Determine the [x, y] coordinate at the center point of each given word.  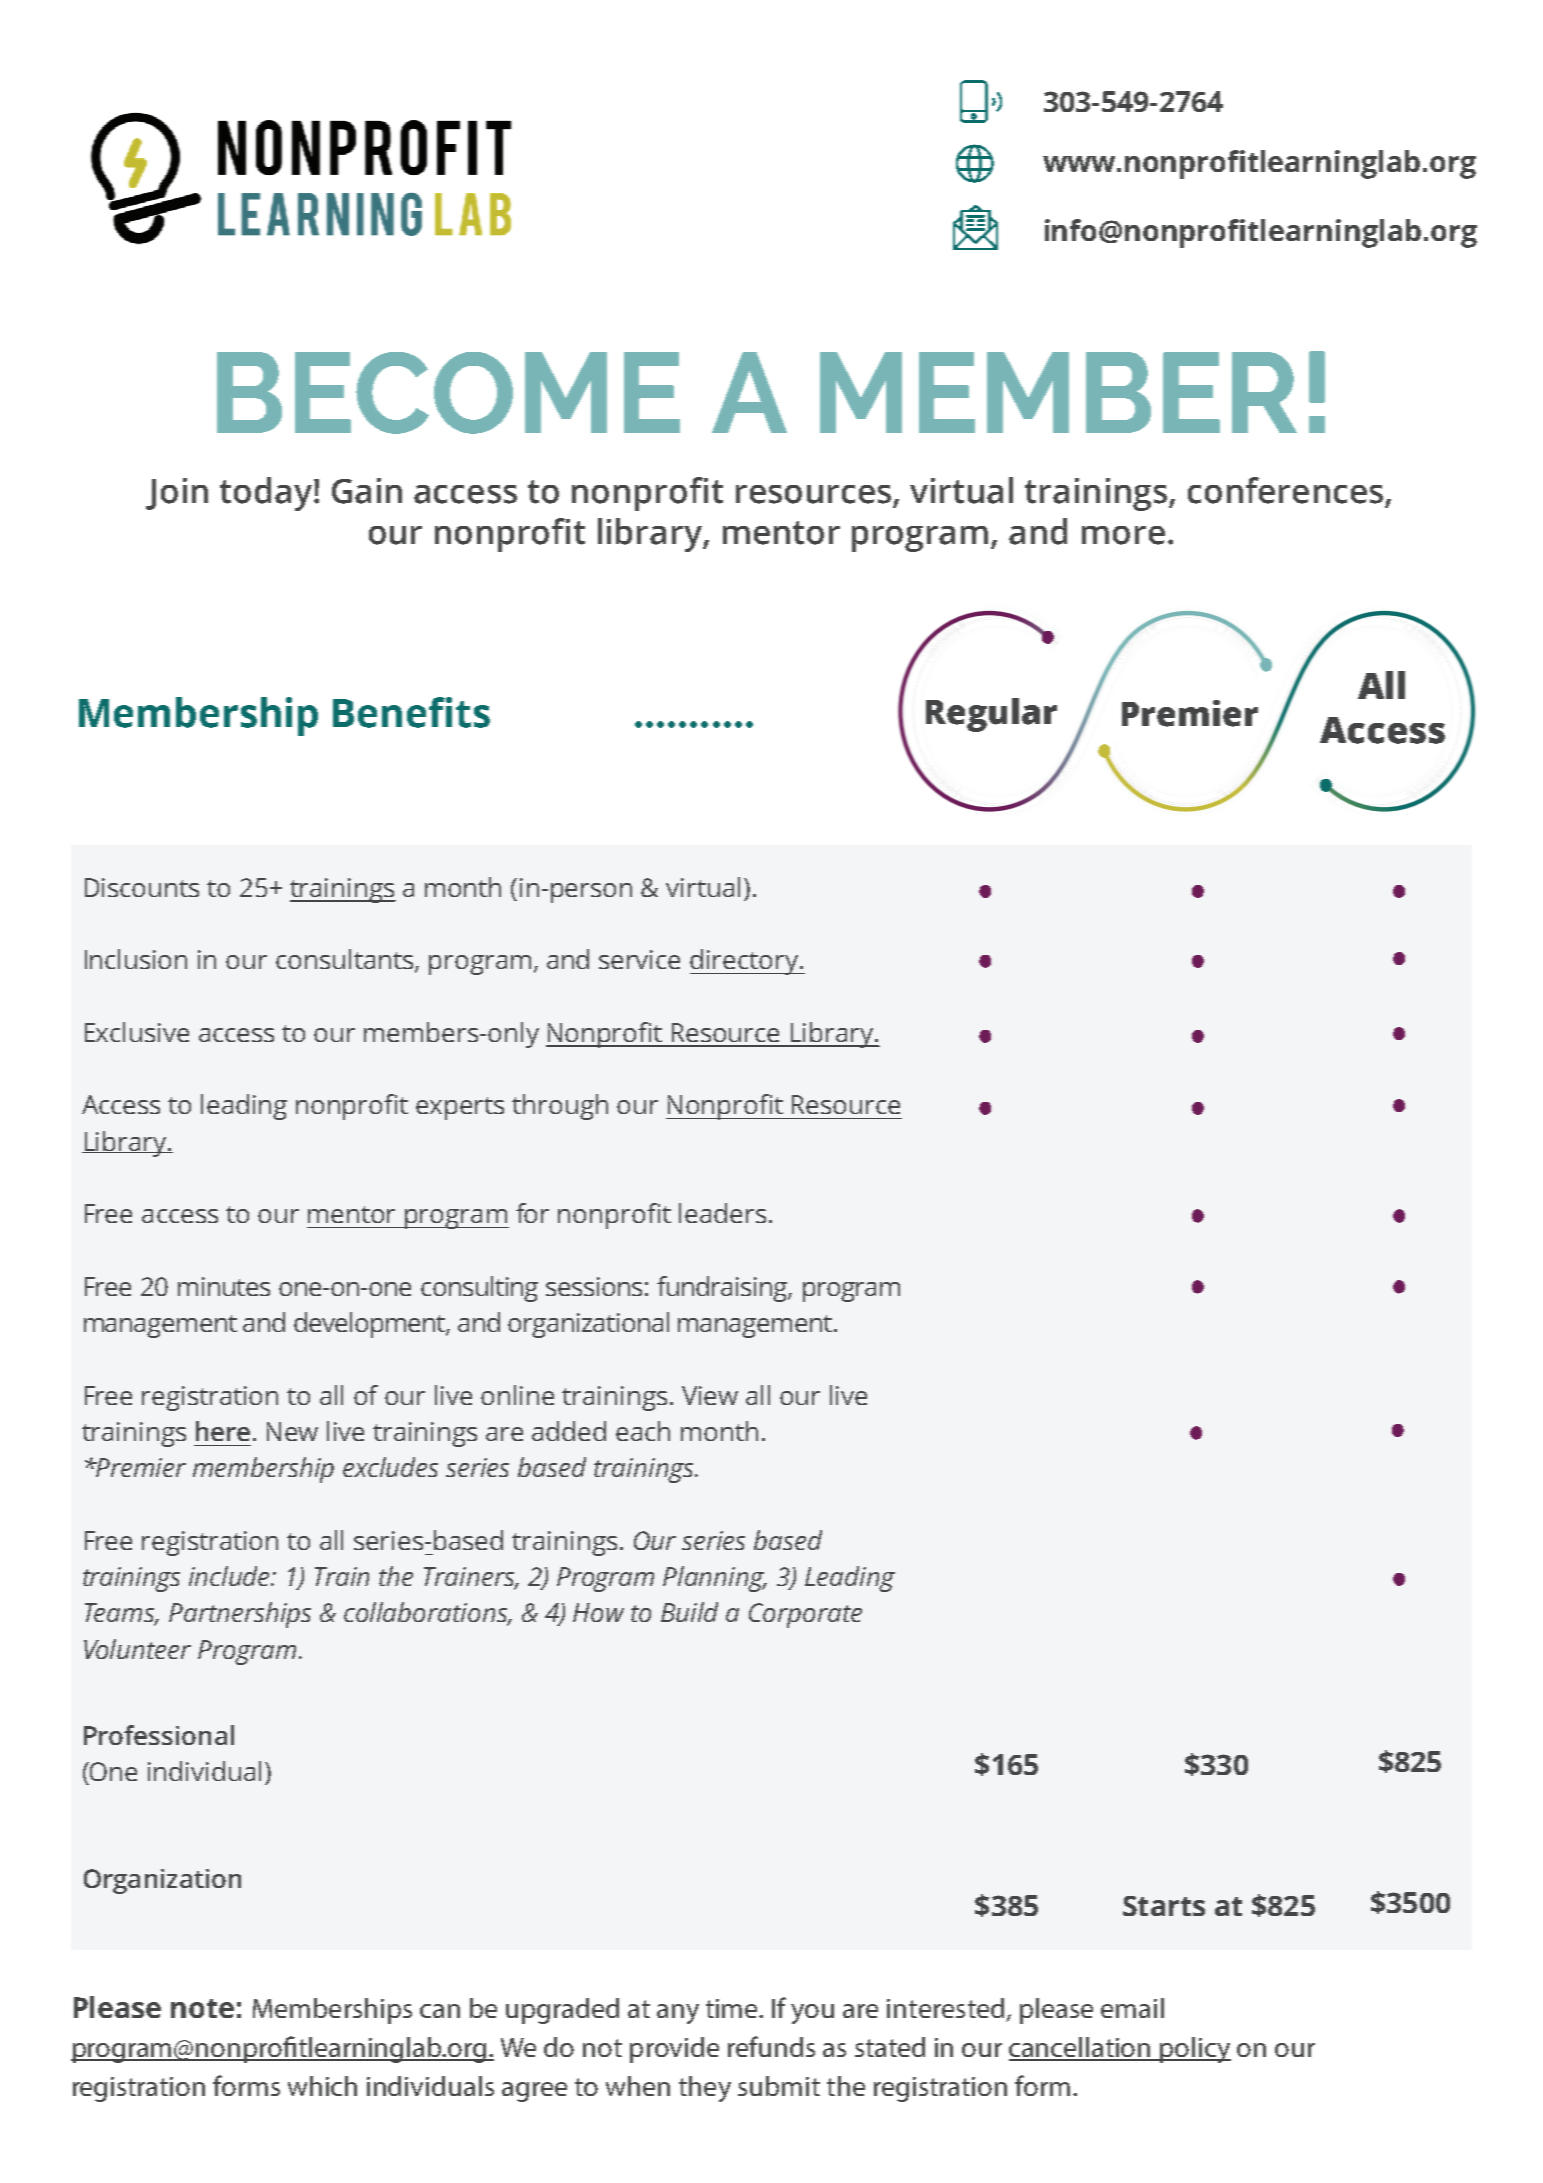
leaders [722, 1213]
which [322, 2086]
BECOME [448, 393]
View [710, 1395]
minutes [224, 1286]
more [1123, 535]
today [266, 494]
